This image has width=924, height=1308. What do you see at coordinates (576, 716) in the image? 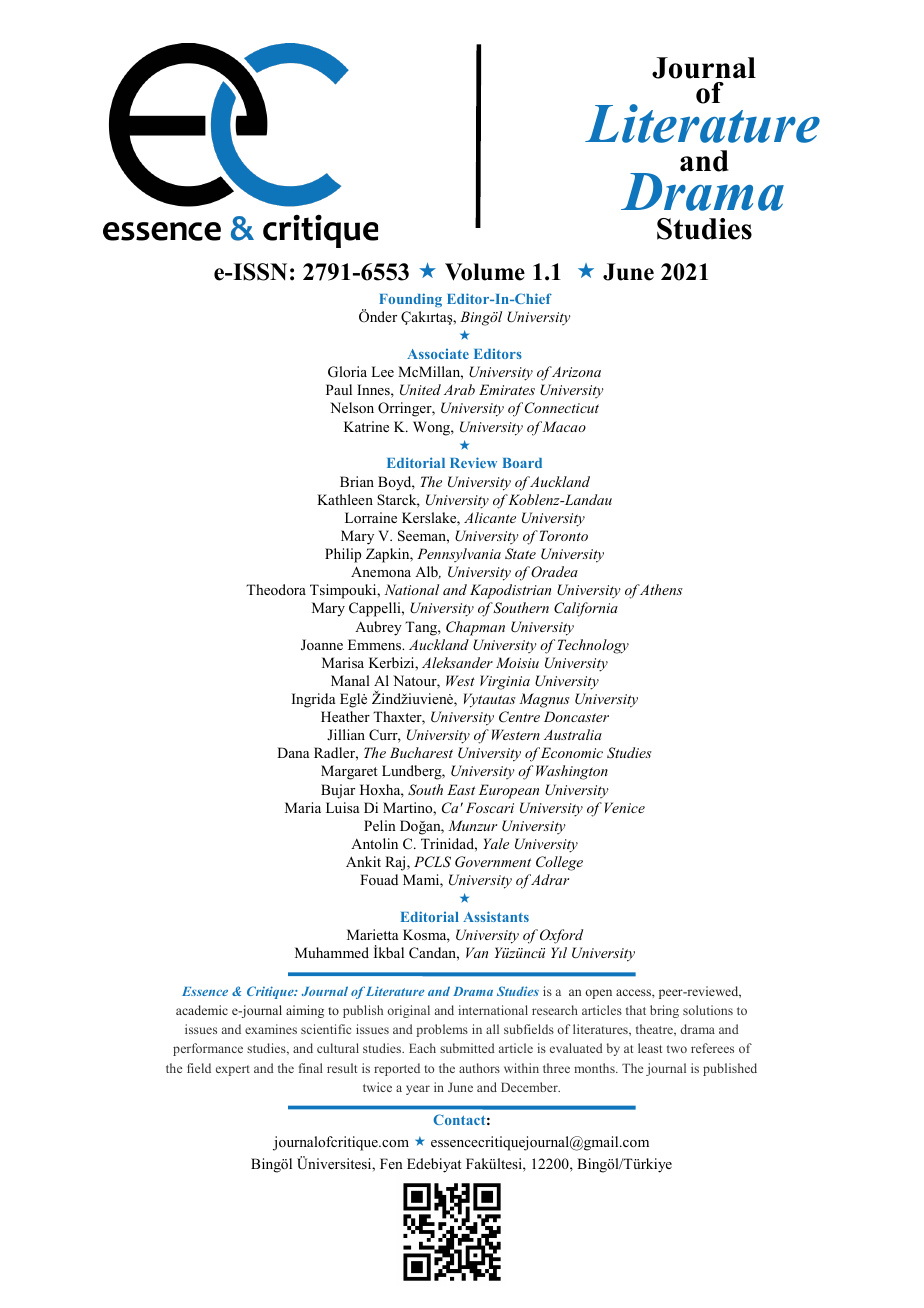
I see `Doncaster` at bounding box center [576, 716].
